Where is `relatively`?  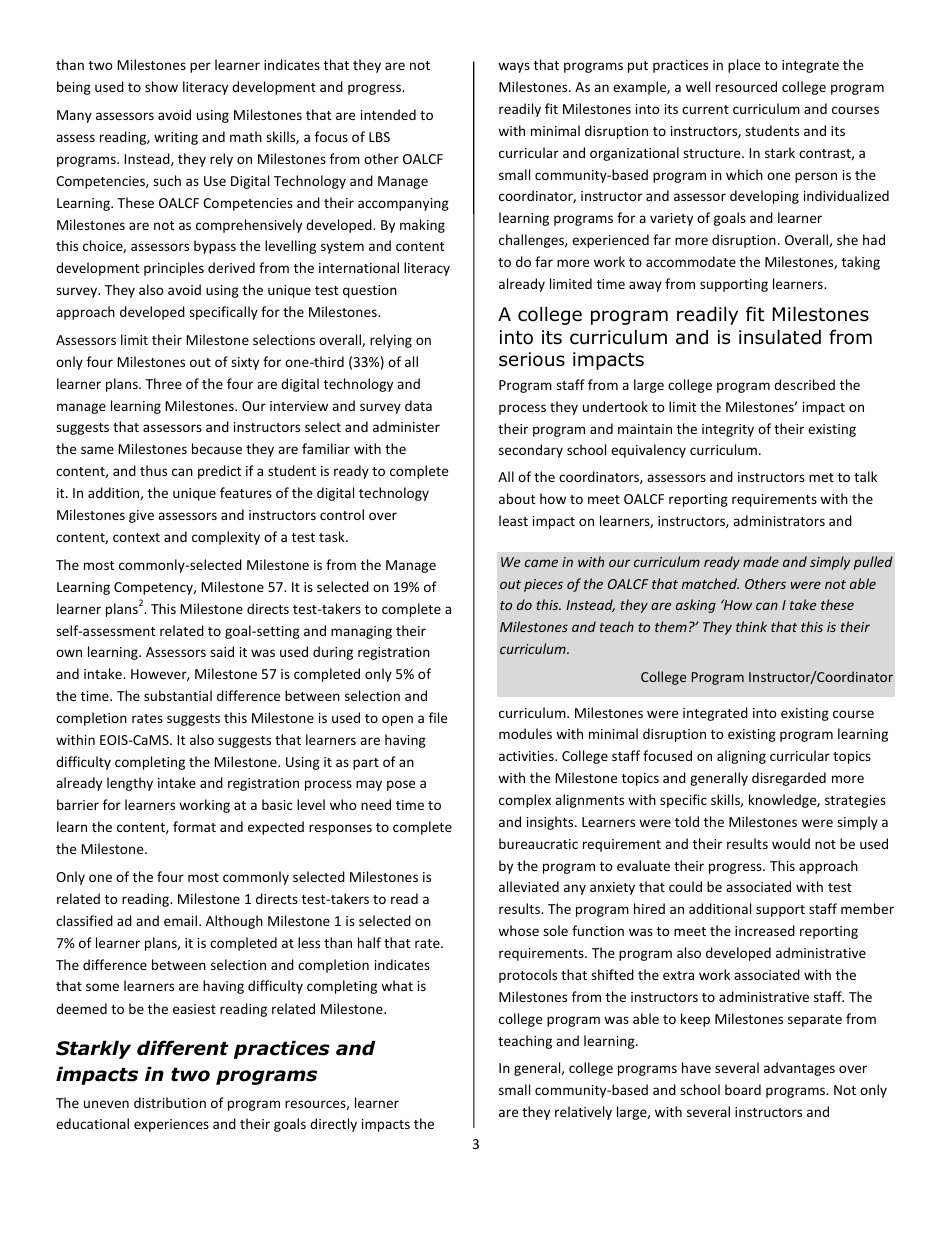
relatively is located at coordinates (583, 1113).
